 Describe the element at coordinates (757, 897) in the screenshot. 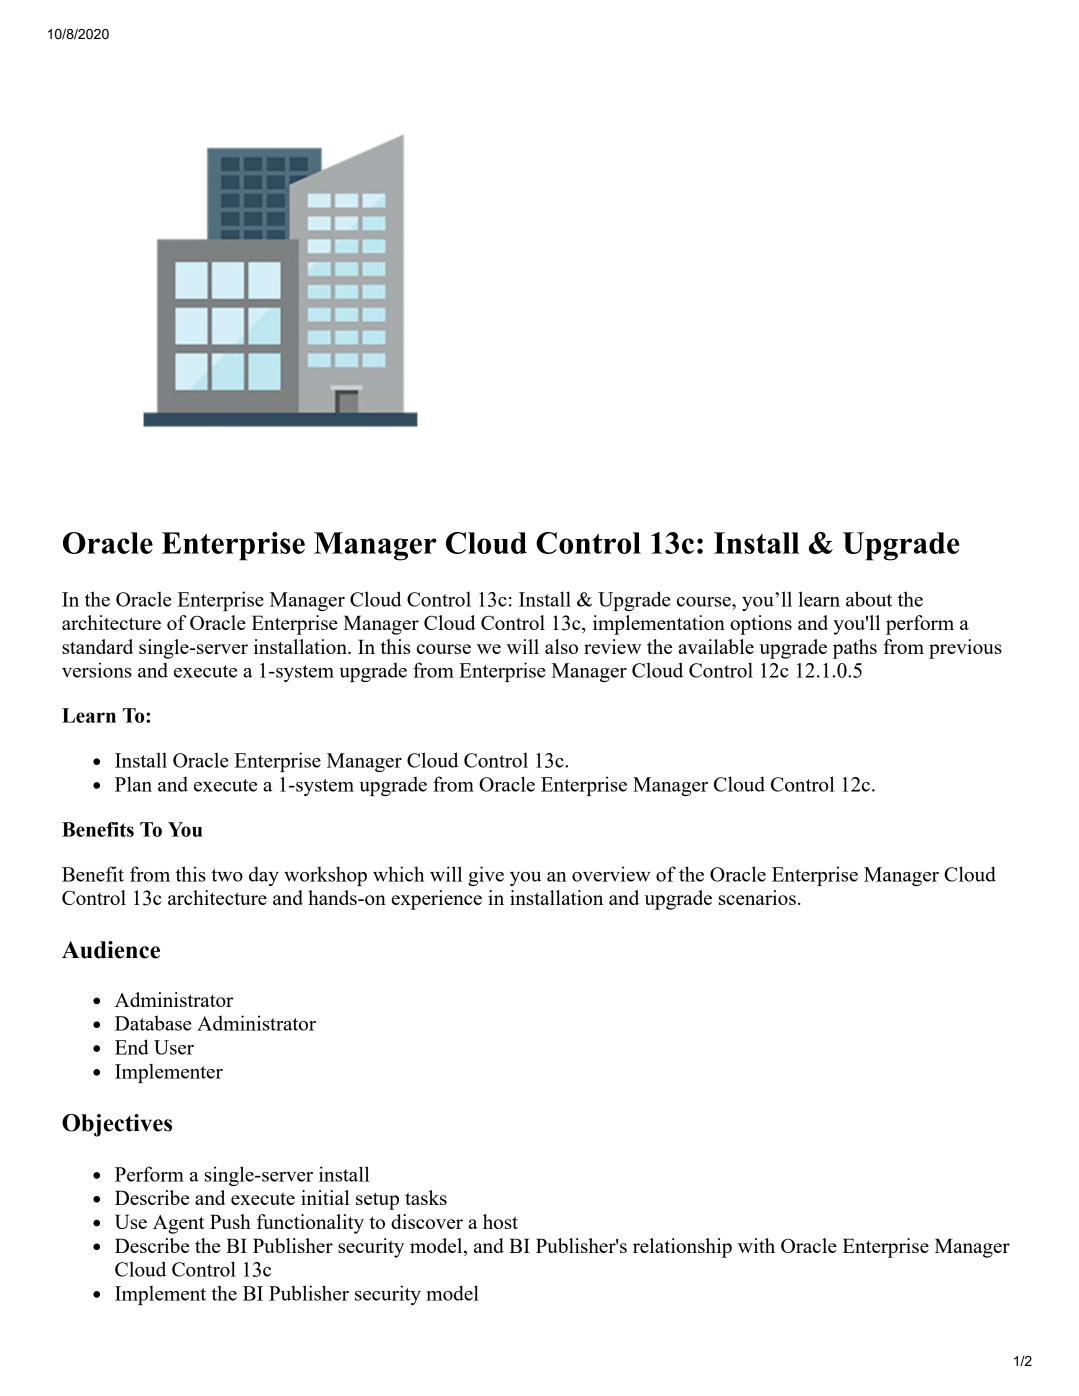

I see `scenarios` at that location.
